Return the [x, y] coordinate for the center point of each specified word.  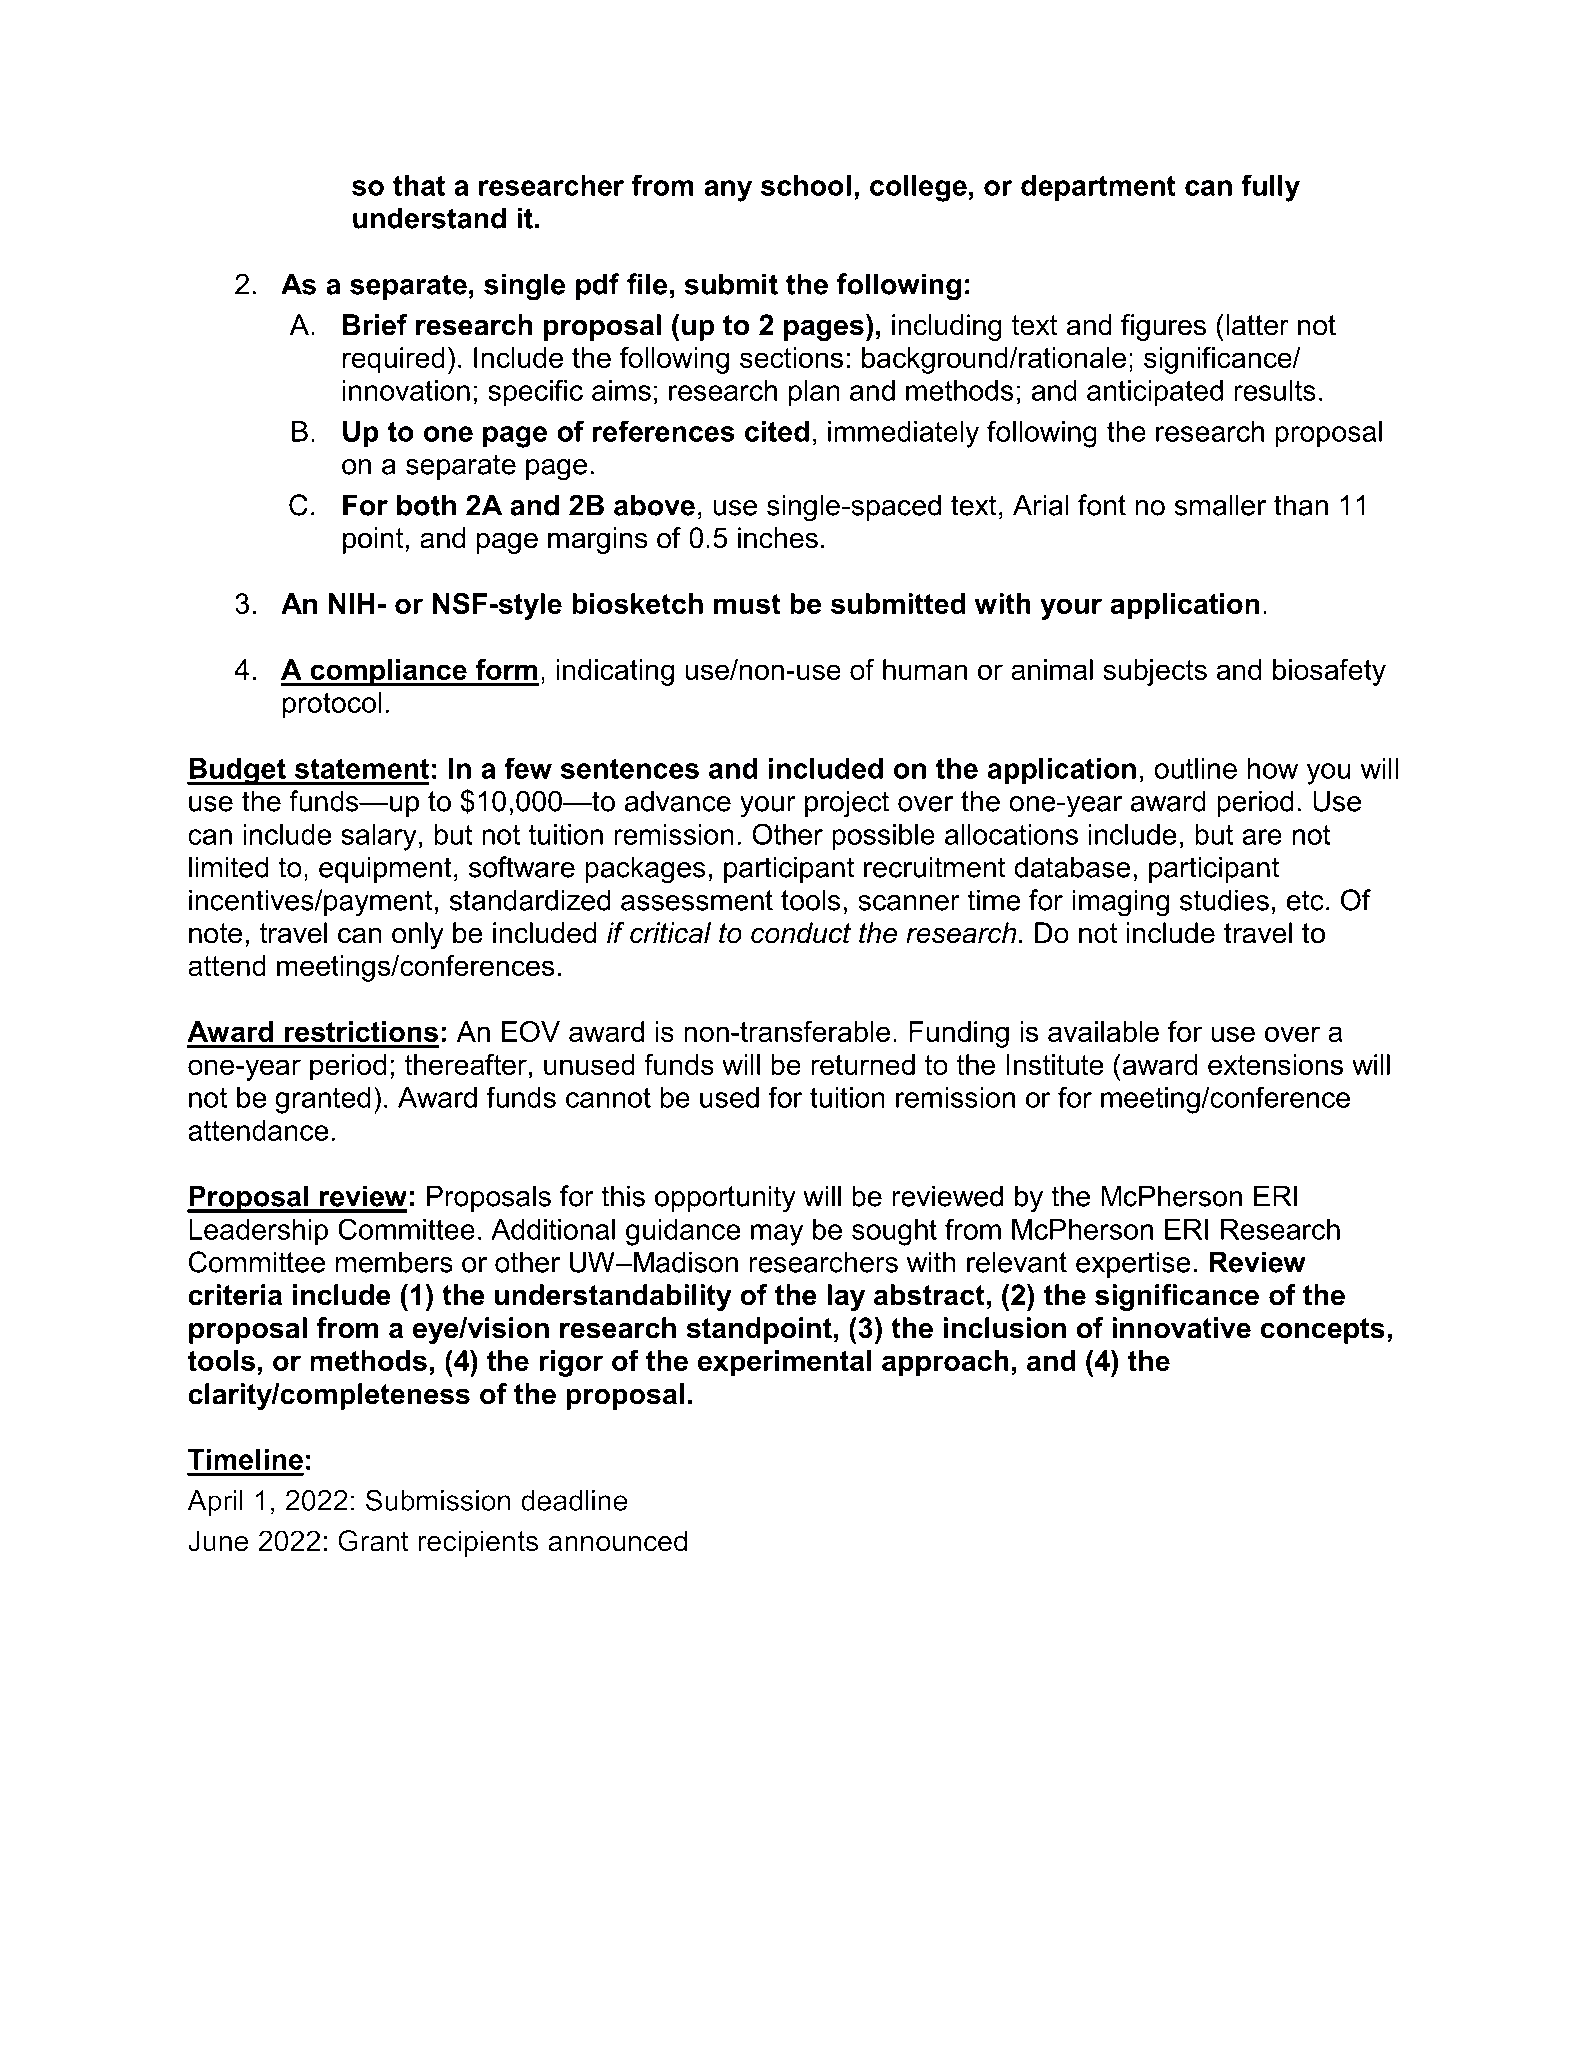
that [419, 185]
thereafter [465, 1064]
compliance [388, 672]
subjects [1155, 672]
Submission [438, 1500]
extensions [1275, 1064]
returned [863, 1064]
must [747, 604]
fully [1270, 188]
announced [617, 1541]
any [728, 191]
